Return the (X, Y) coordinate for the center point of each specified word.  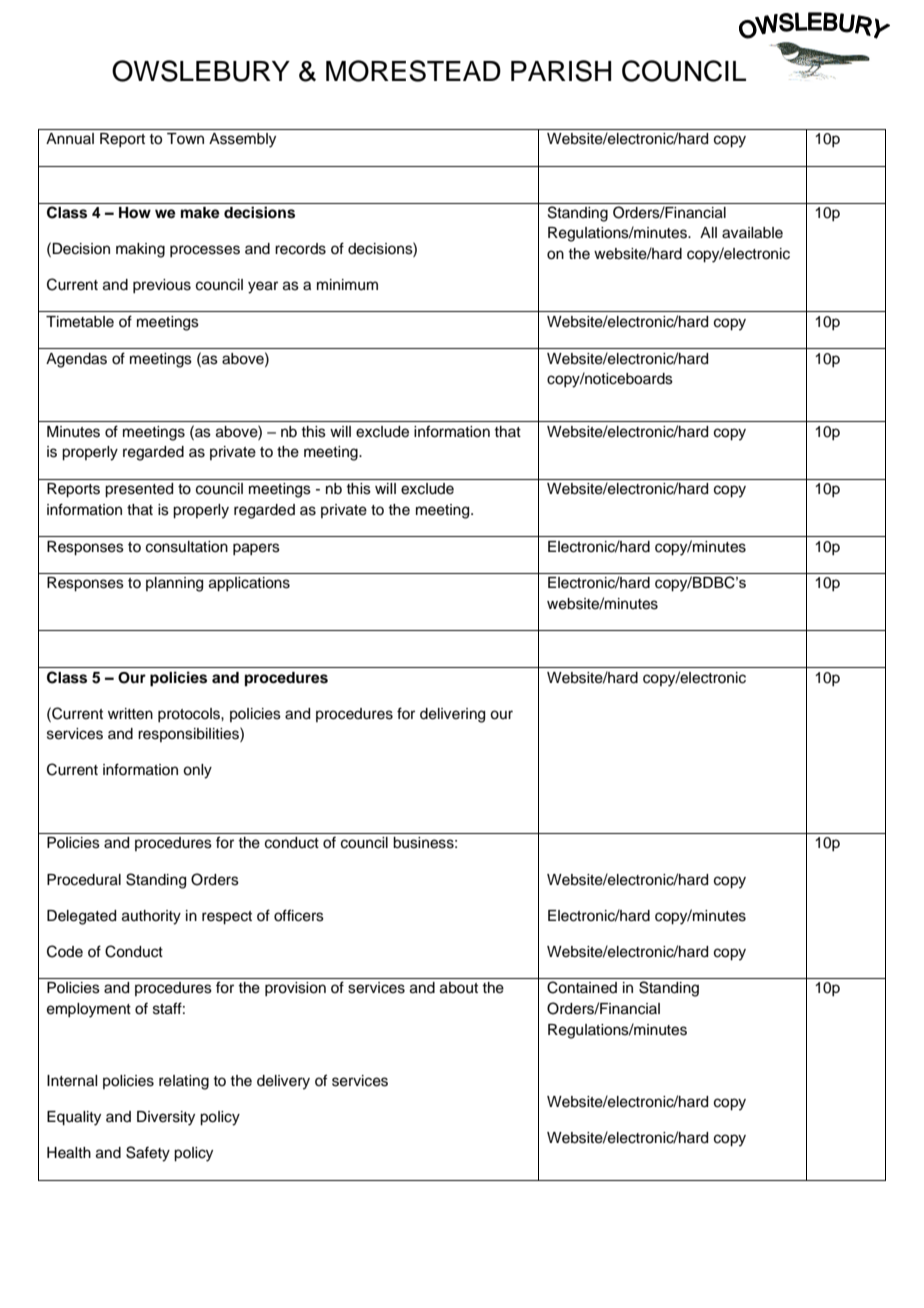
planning (174, 584)
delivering (452, 715)
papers (256, 549)
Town (185, 138)
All (708, 232)
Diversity (166, 1118)
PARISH (561, 71)
